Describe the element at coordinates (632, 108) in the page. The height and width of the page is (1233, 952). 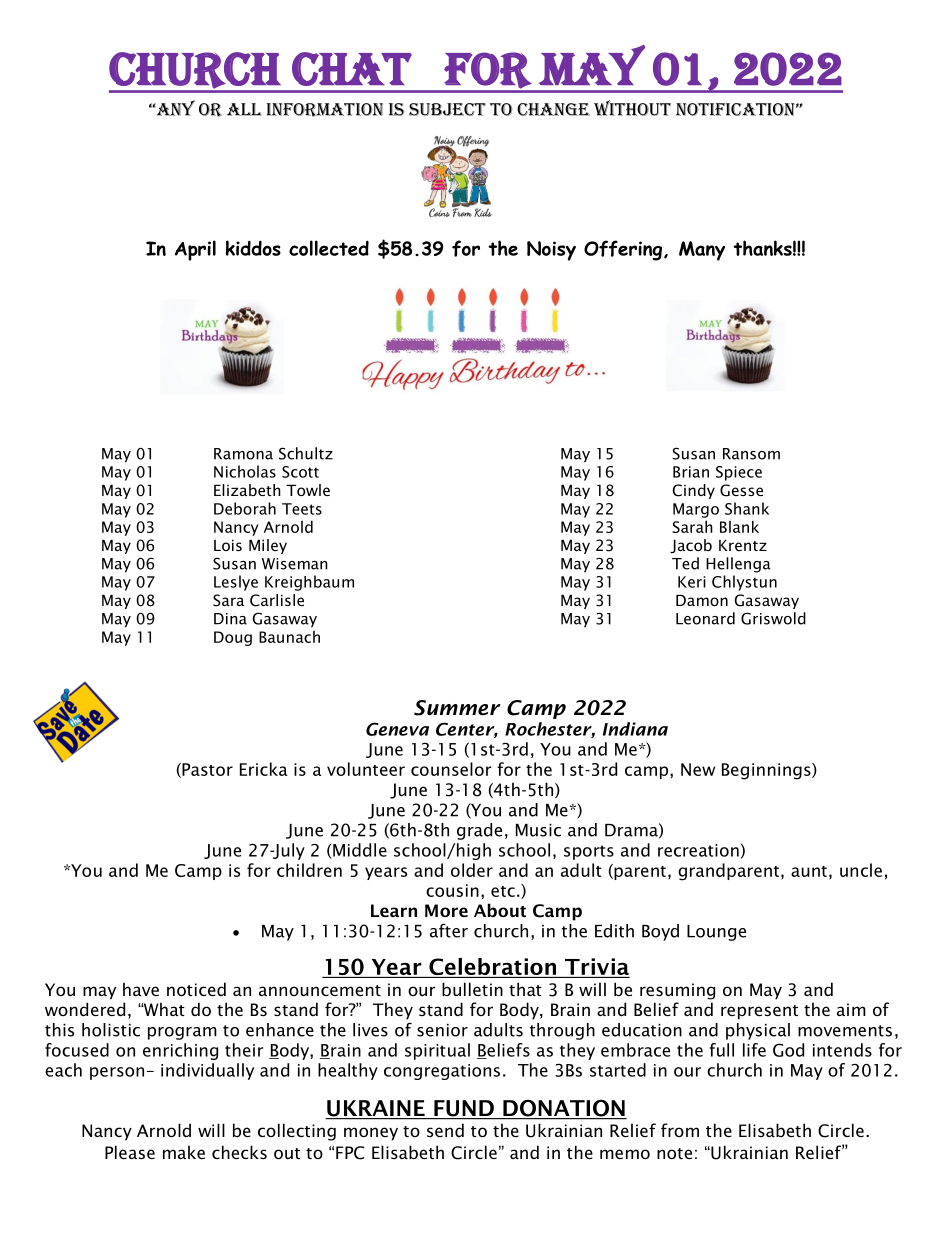
I see `without` at that location.
